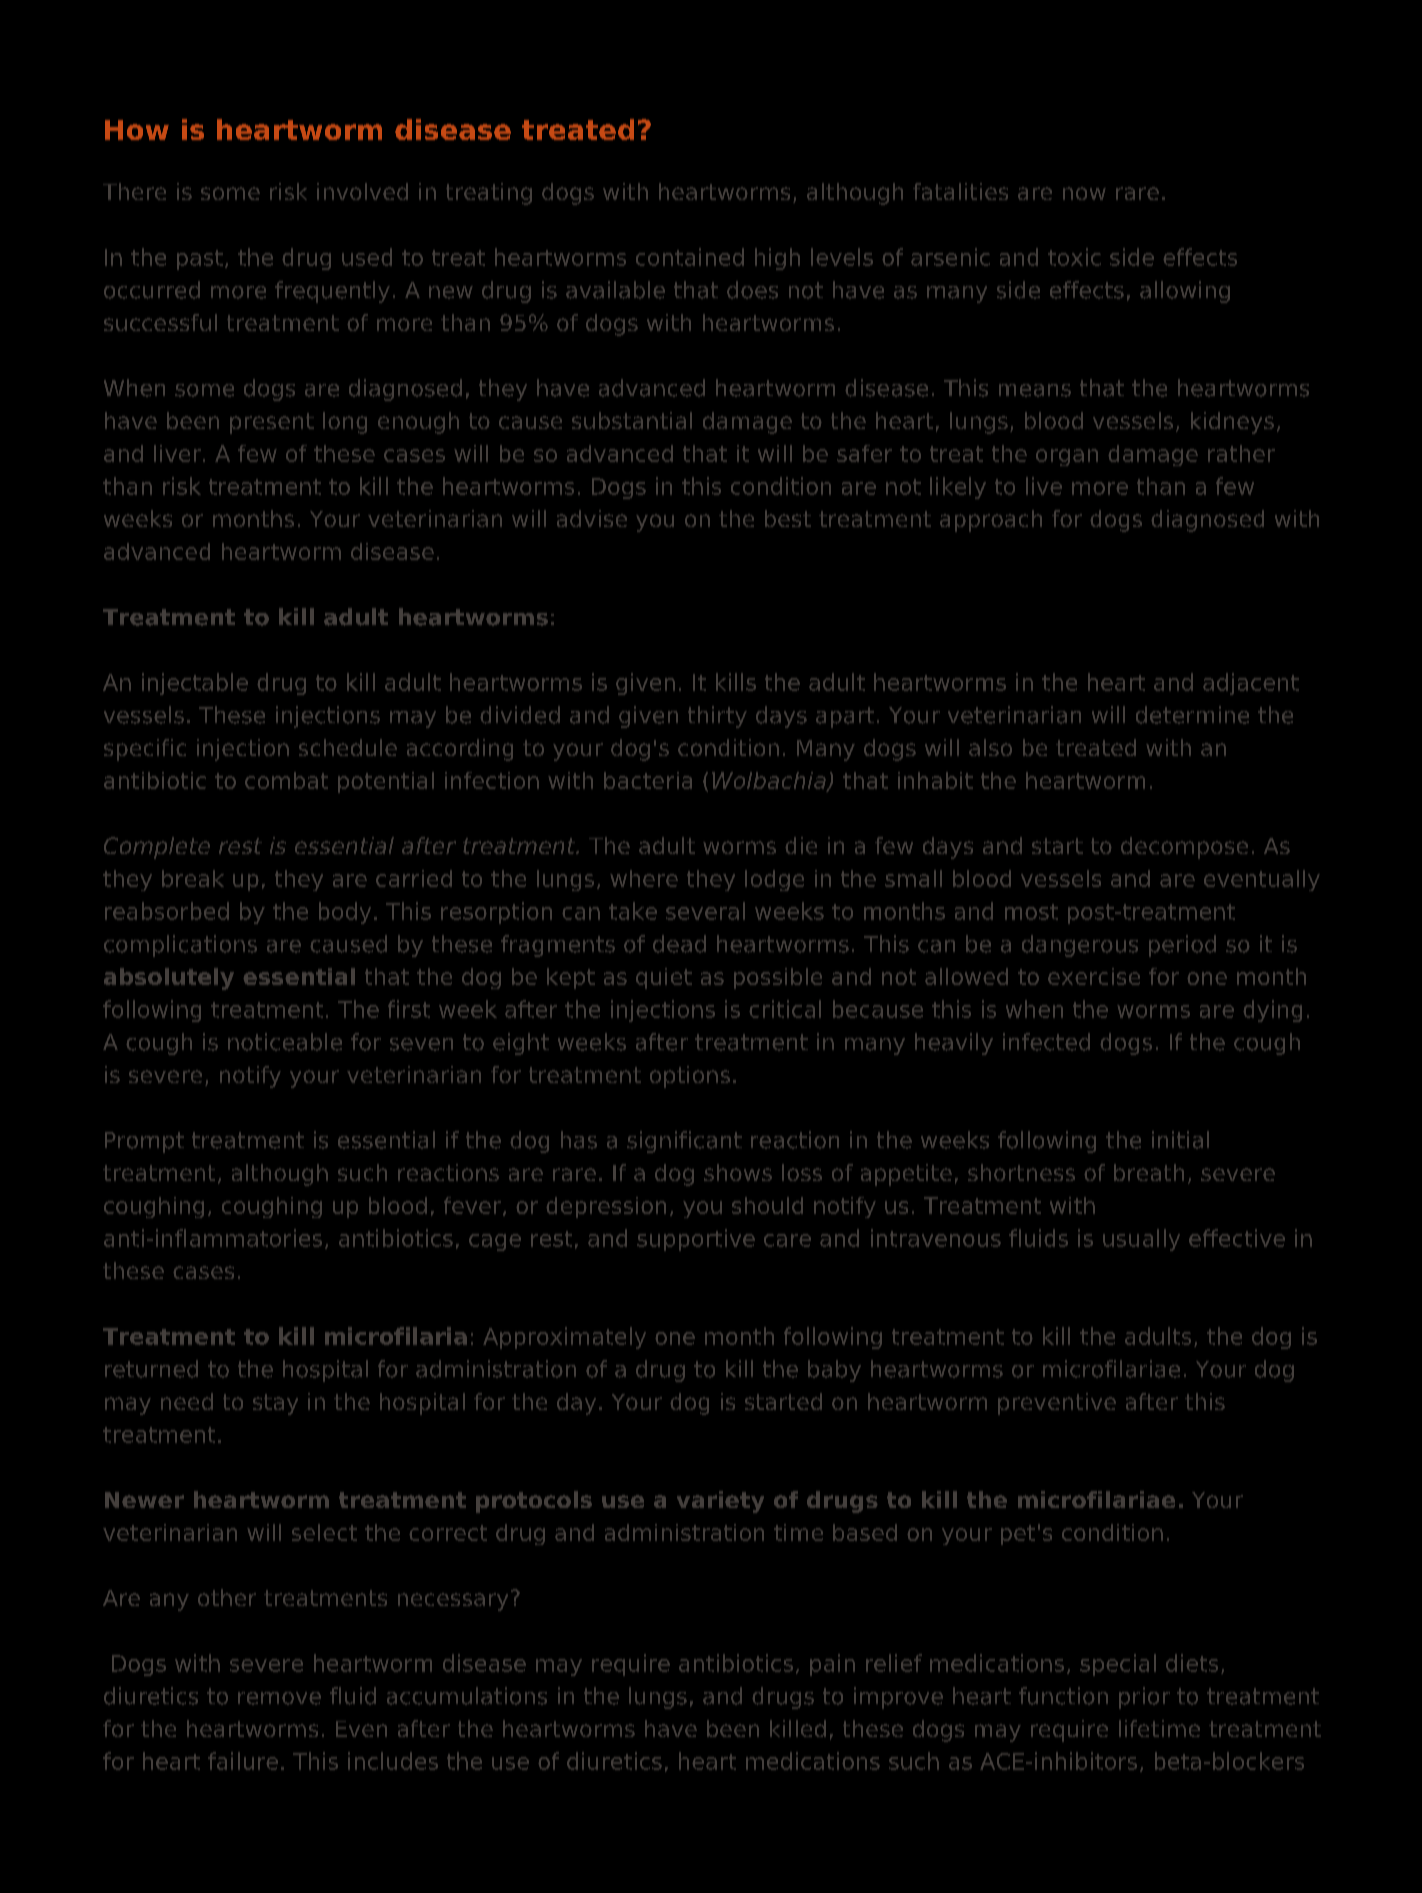 The width and height of the document is (1422, 1893). I want to click on past, so click(200, 260).
